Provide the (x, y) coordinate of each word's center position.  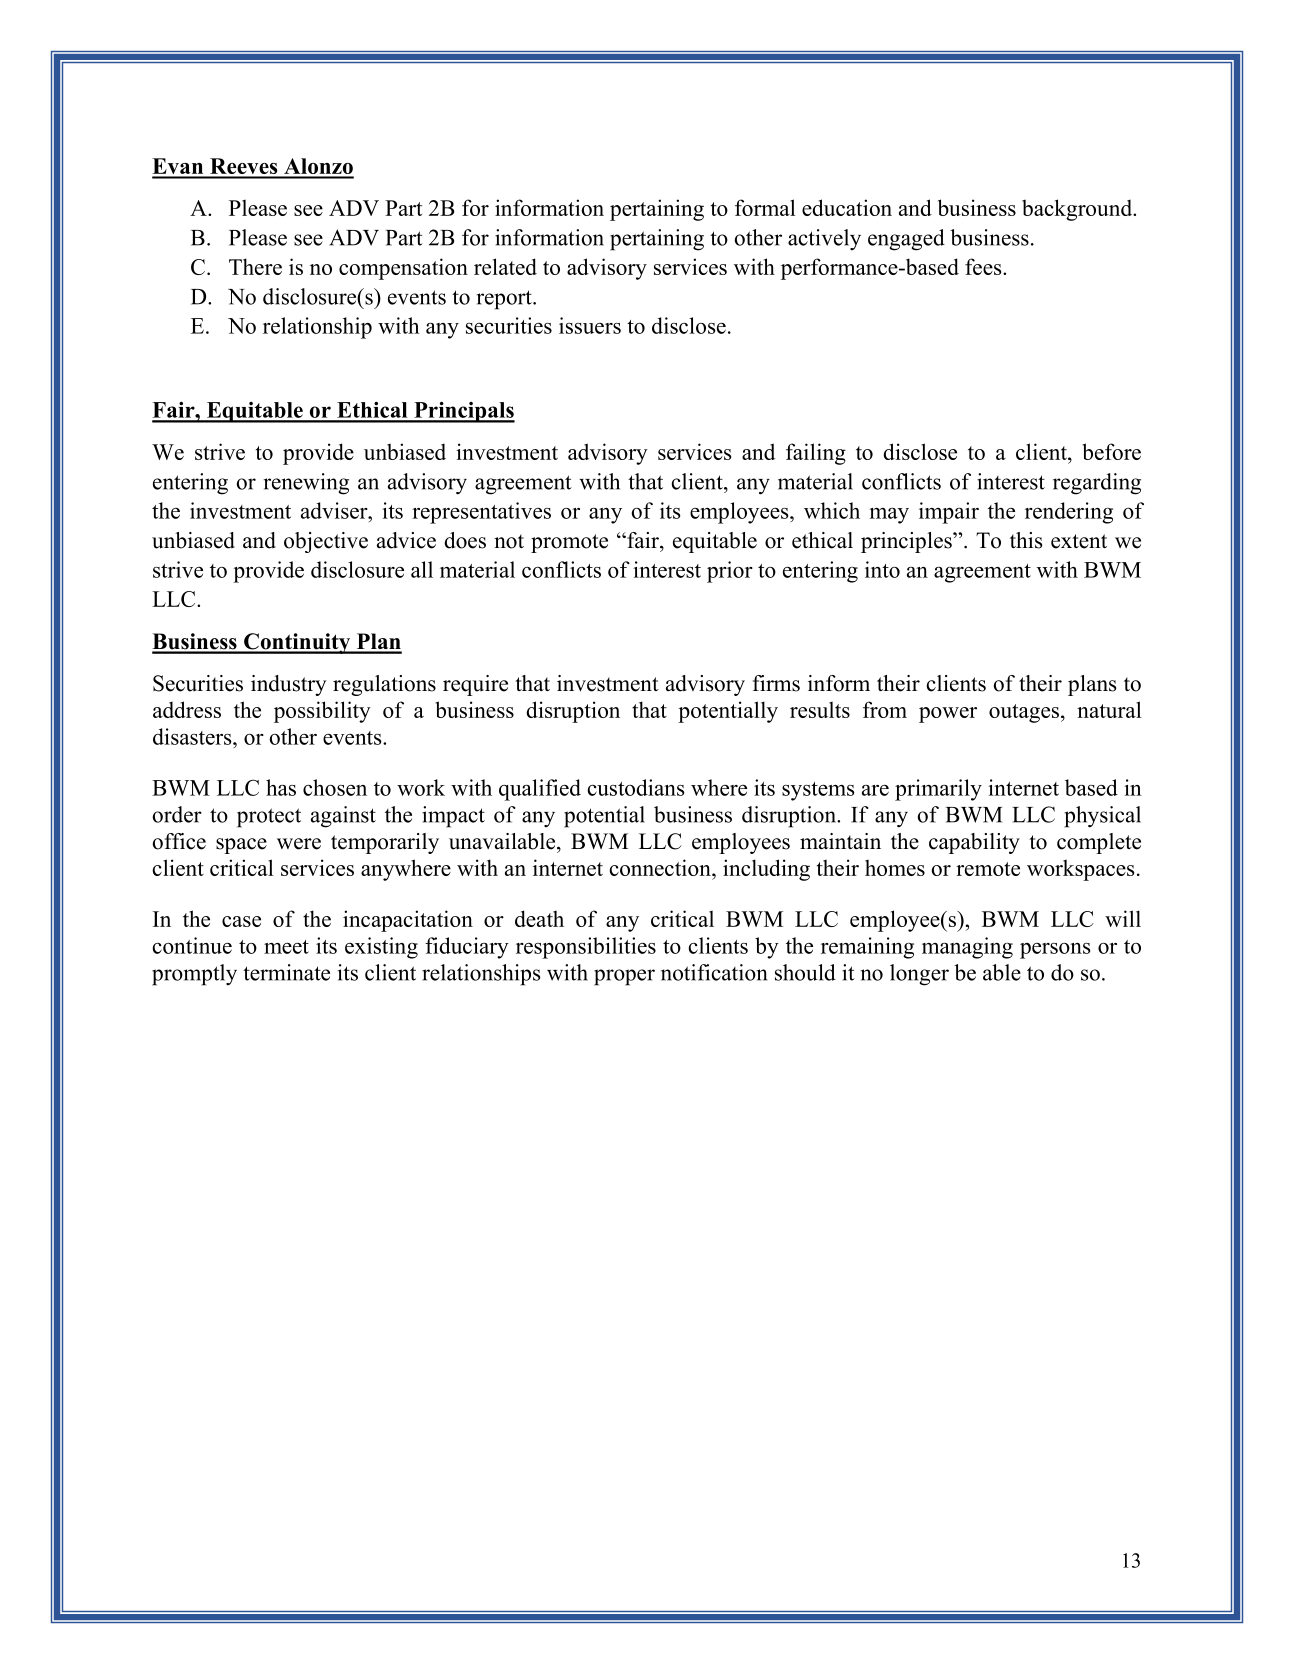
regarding (1097, 484)
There (255, 266)
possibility (322, 712)
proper (624, 977)
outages (1025, 713)
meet (286, 947)
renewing (306, 484)
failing (816, 454)
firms (776, 683)
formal (765, 207)
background (1078, 210)
